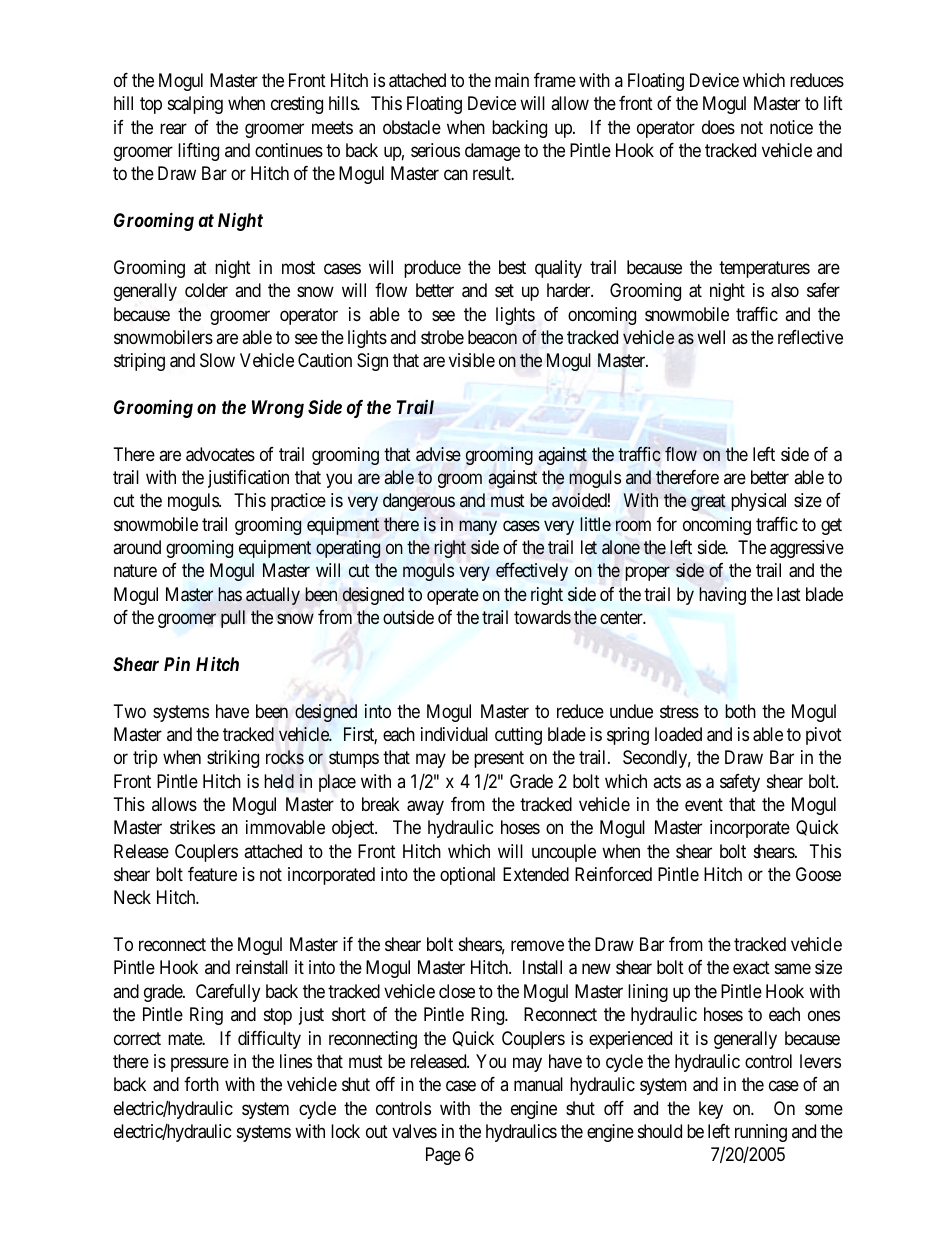  I want to click on advocates, so click(220, 454).
